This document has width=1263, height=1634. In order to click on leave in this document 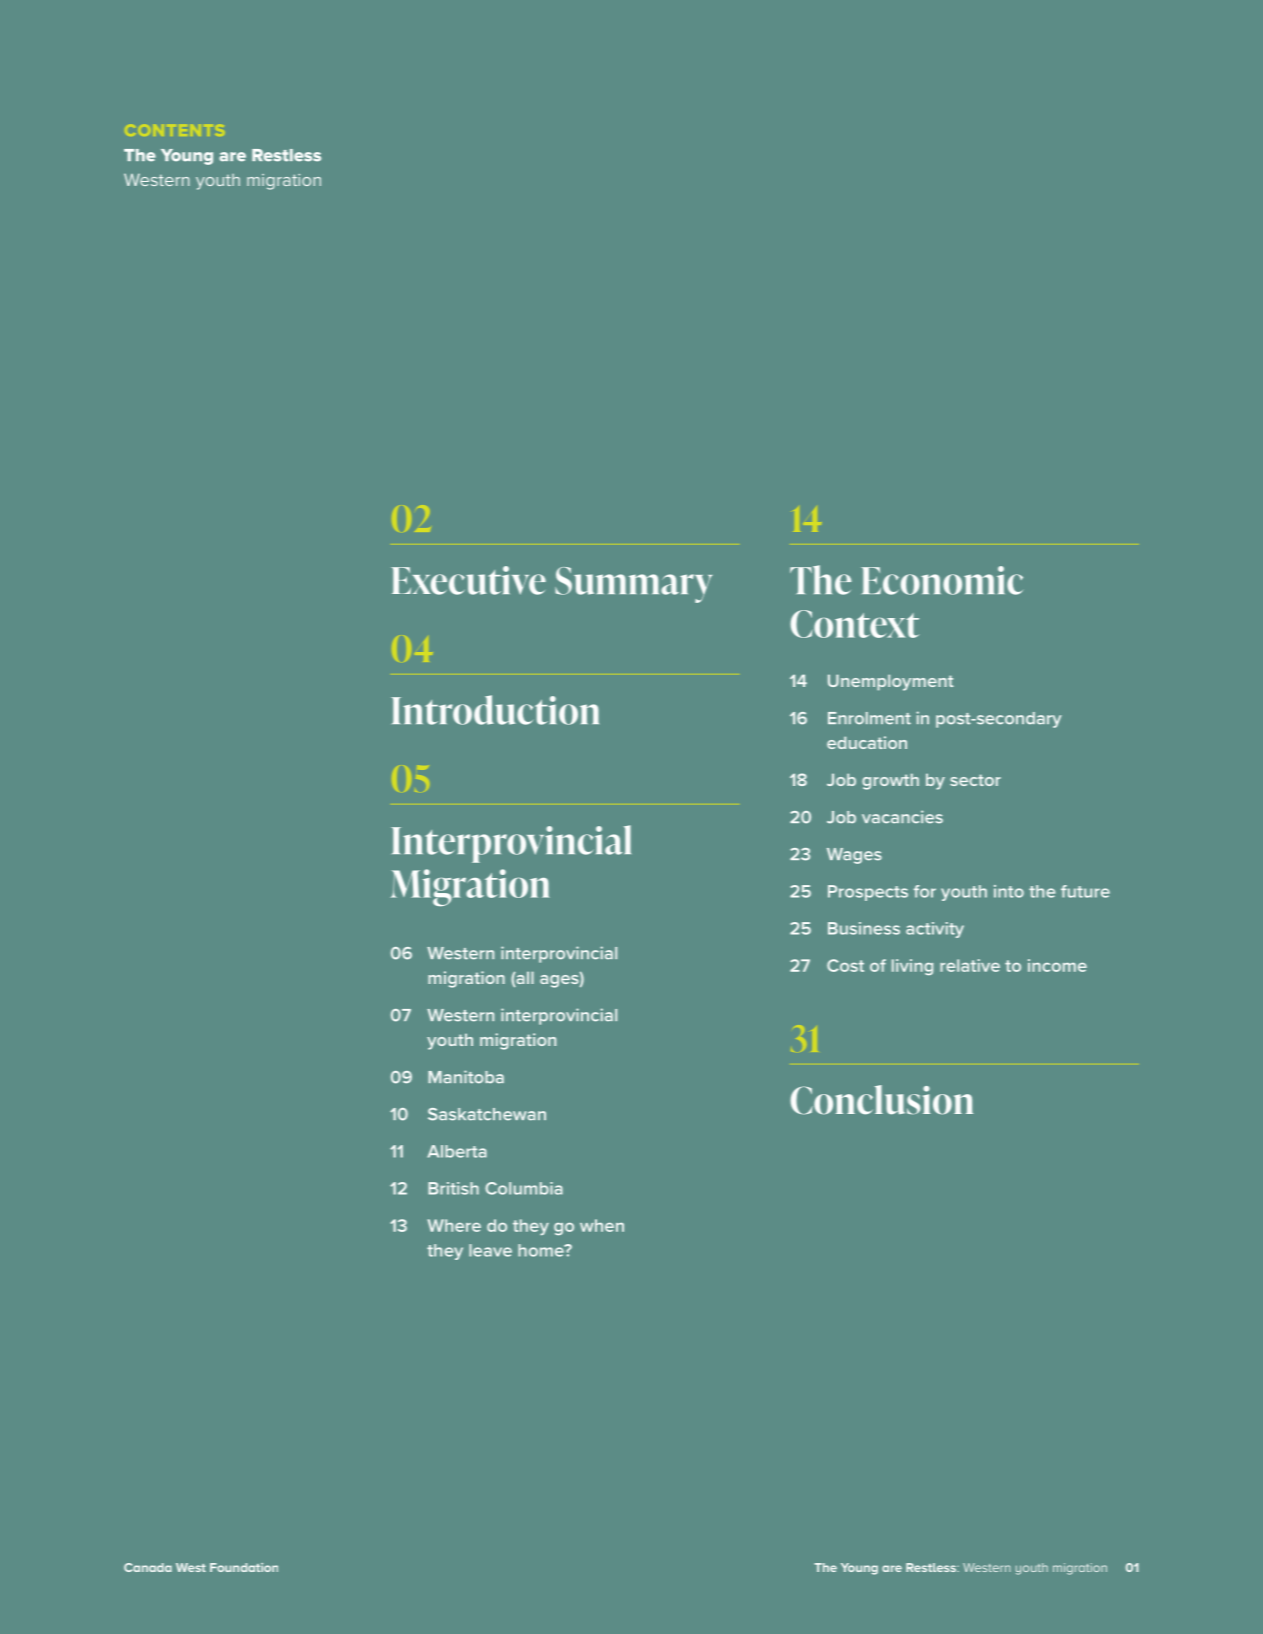, I will do `click(490, 1250)`.
